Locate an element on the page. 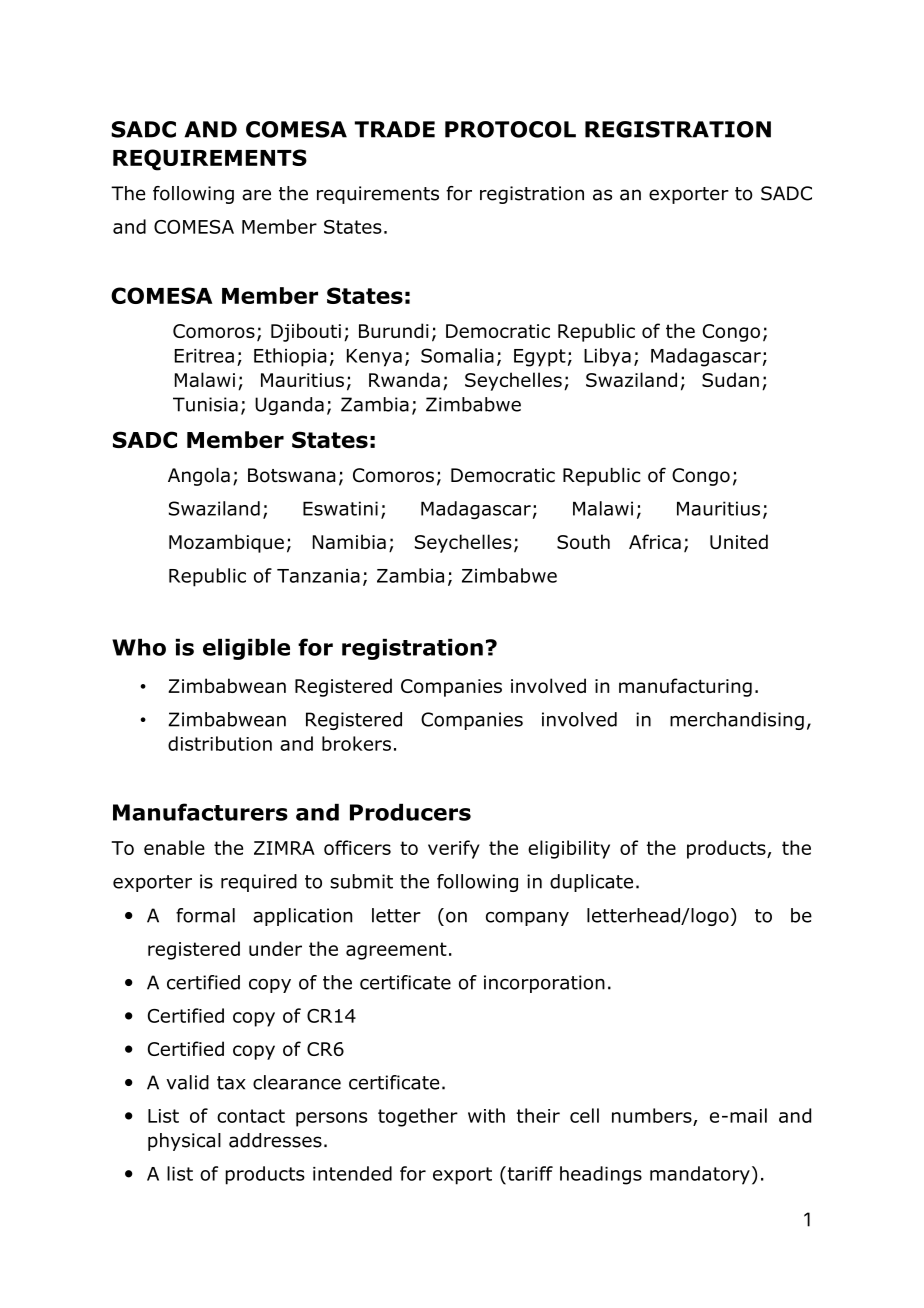 Image resolution: width=924 pixels, height=1308 pixels. Tunisia is located at coordinates (205, 404).
